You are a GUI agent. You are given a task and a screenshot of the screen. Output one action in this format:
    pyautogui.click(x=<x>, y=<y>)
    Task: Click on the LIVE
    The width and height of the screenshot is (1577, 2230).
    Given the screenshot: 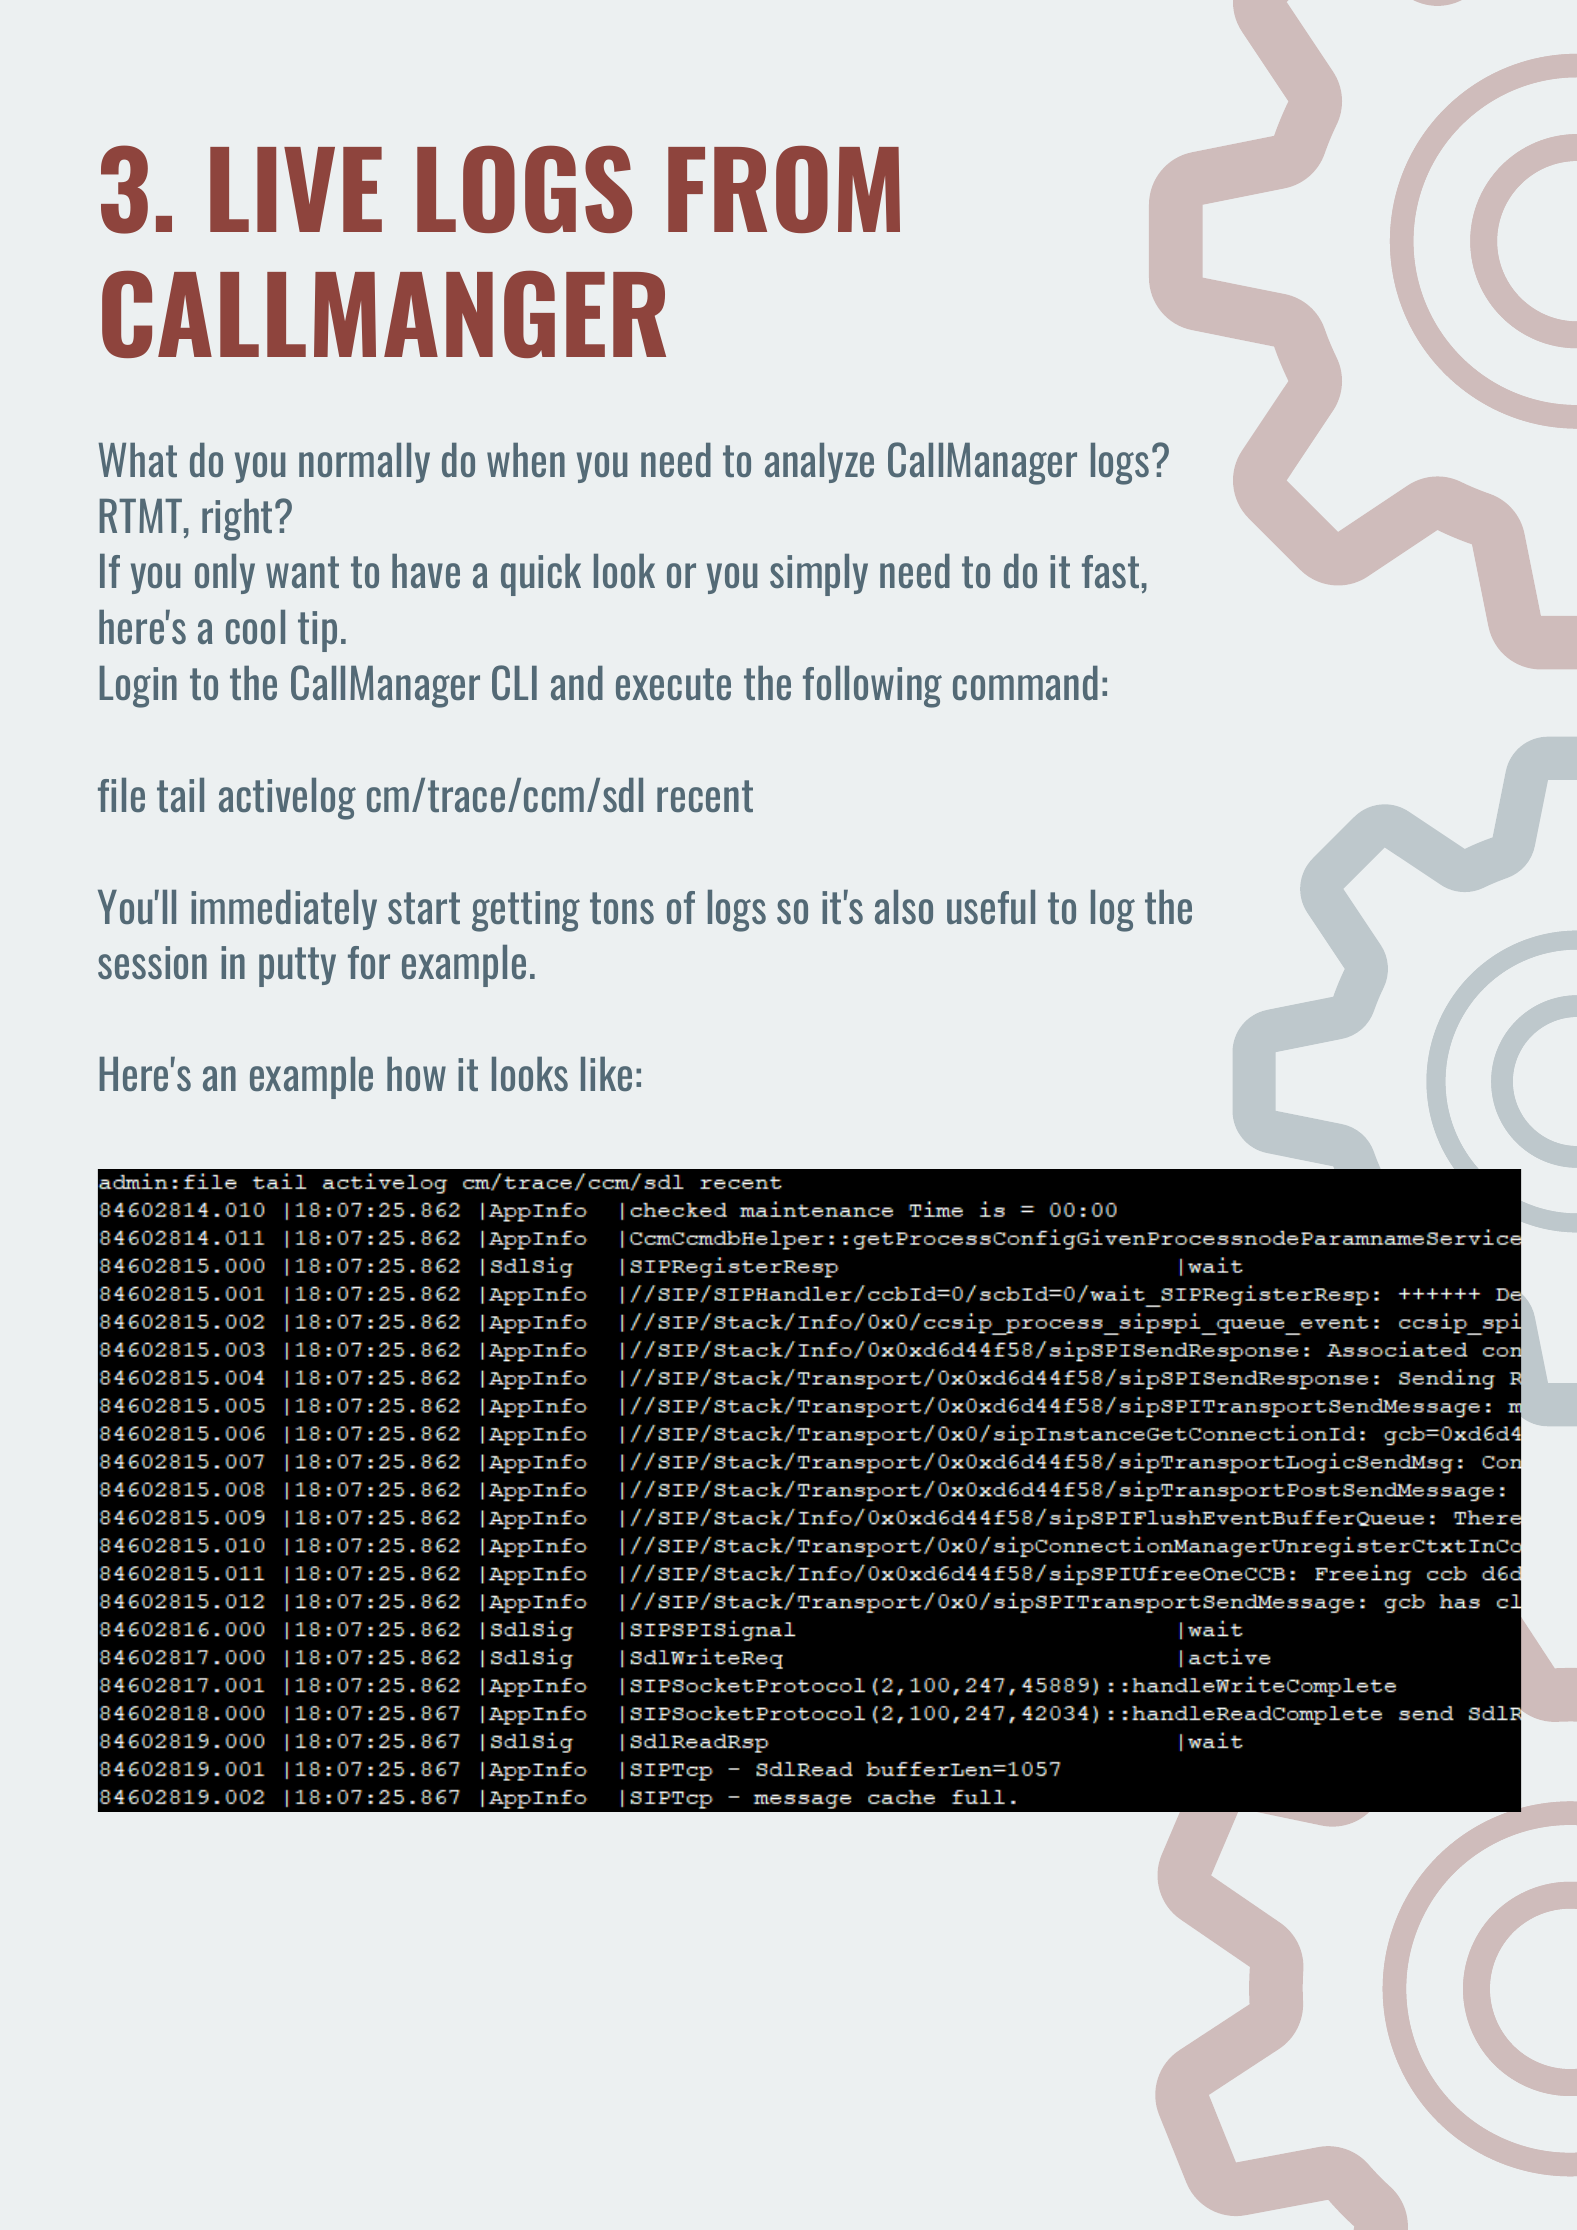 What is the action you would take?
    pyautogui.click(x=296, y=189)
